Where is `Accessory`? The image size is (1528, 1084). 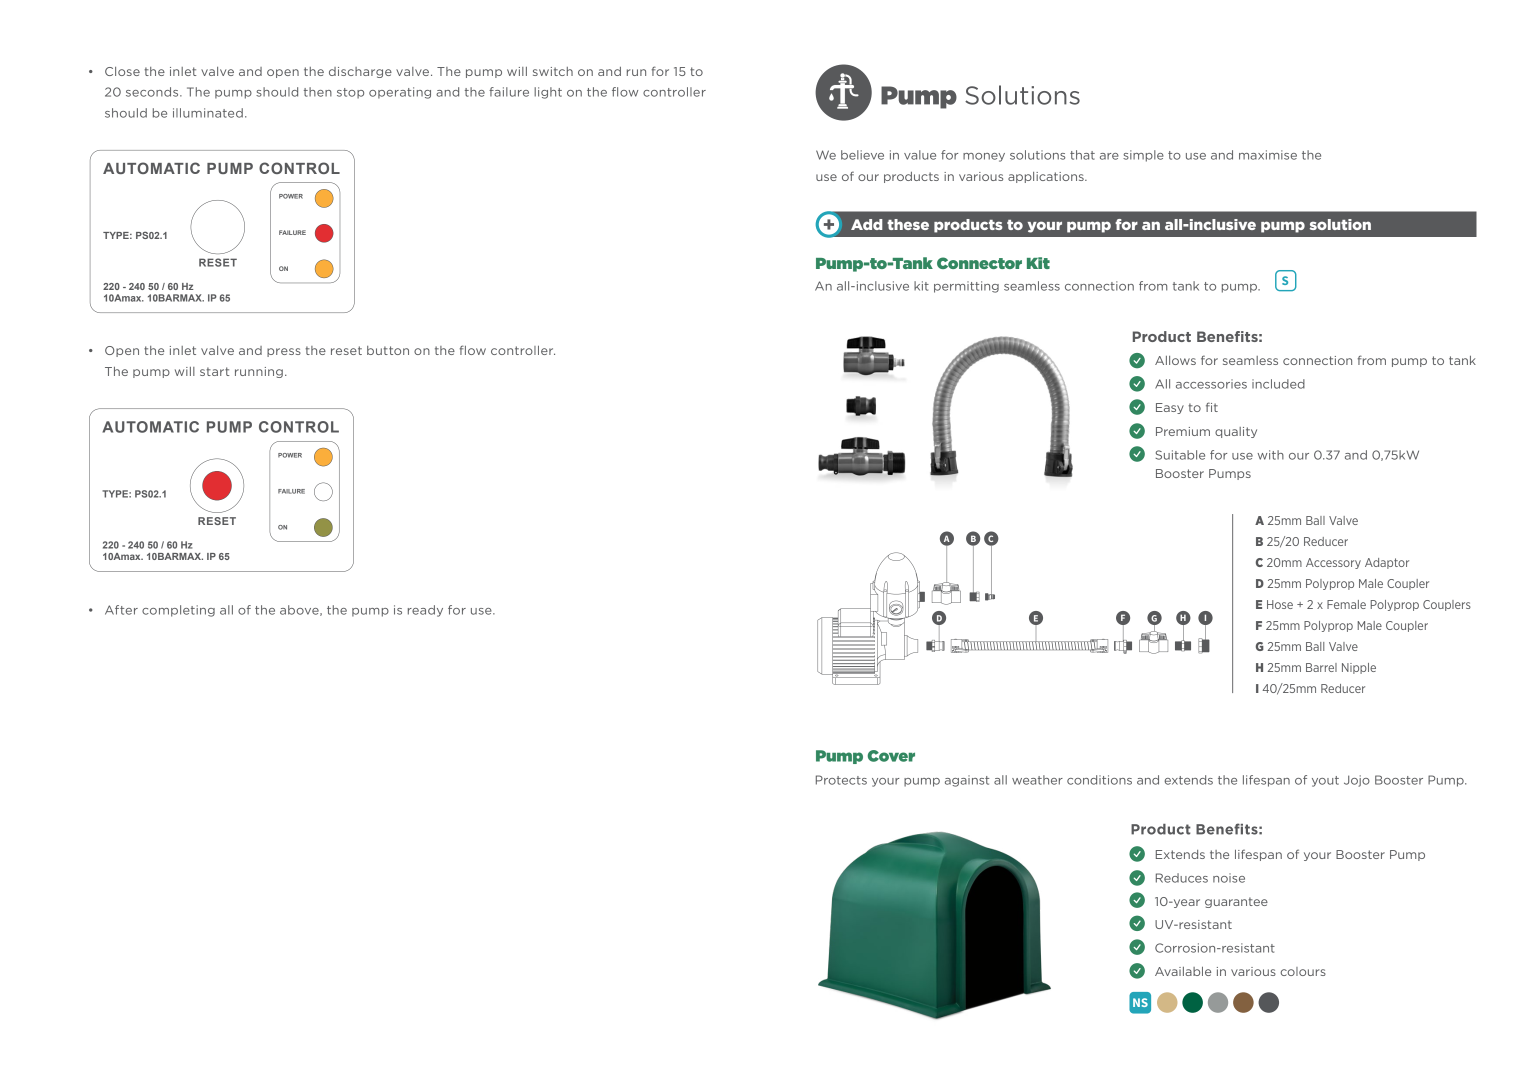 Accessory is located at coordinates (1333, 563).
